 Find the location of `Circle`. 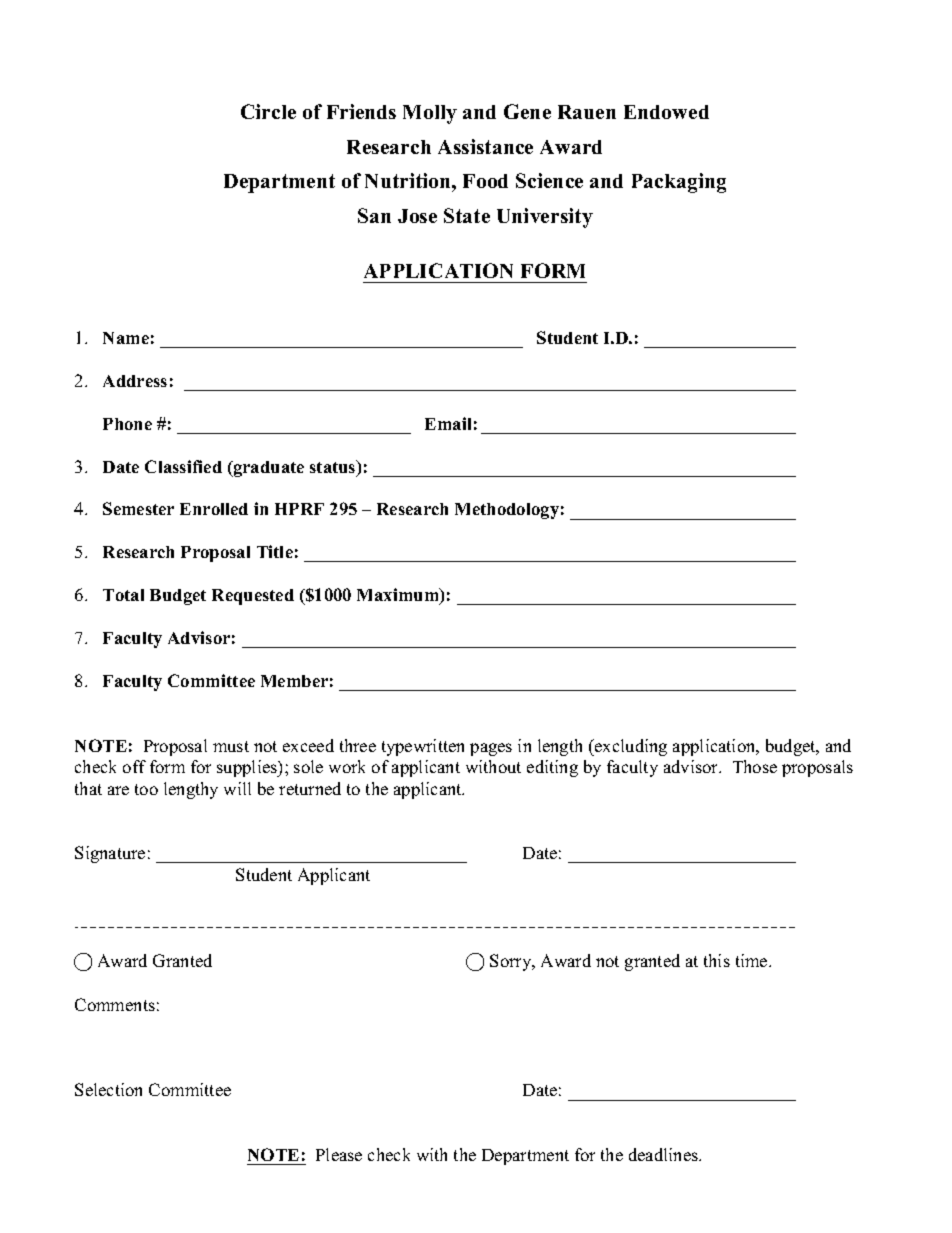

Circle is located at coordinates (268, 111).
